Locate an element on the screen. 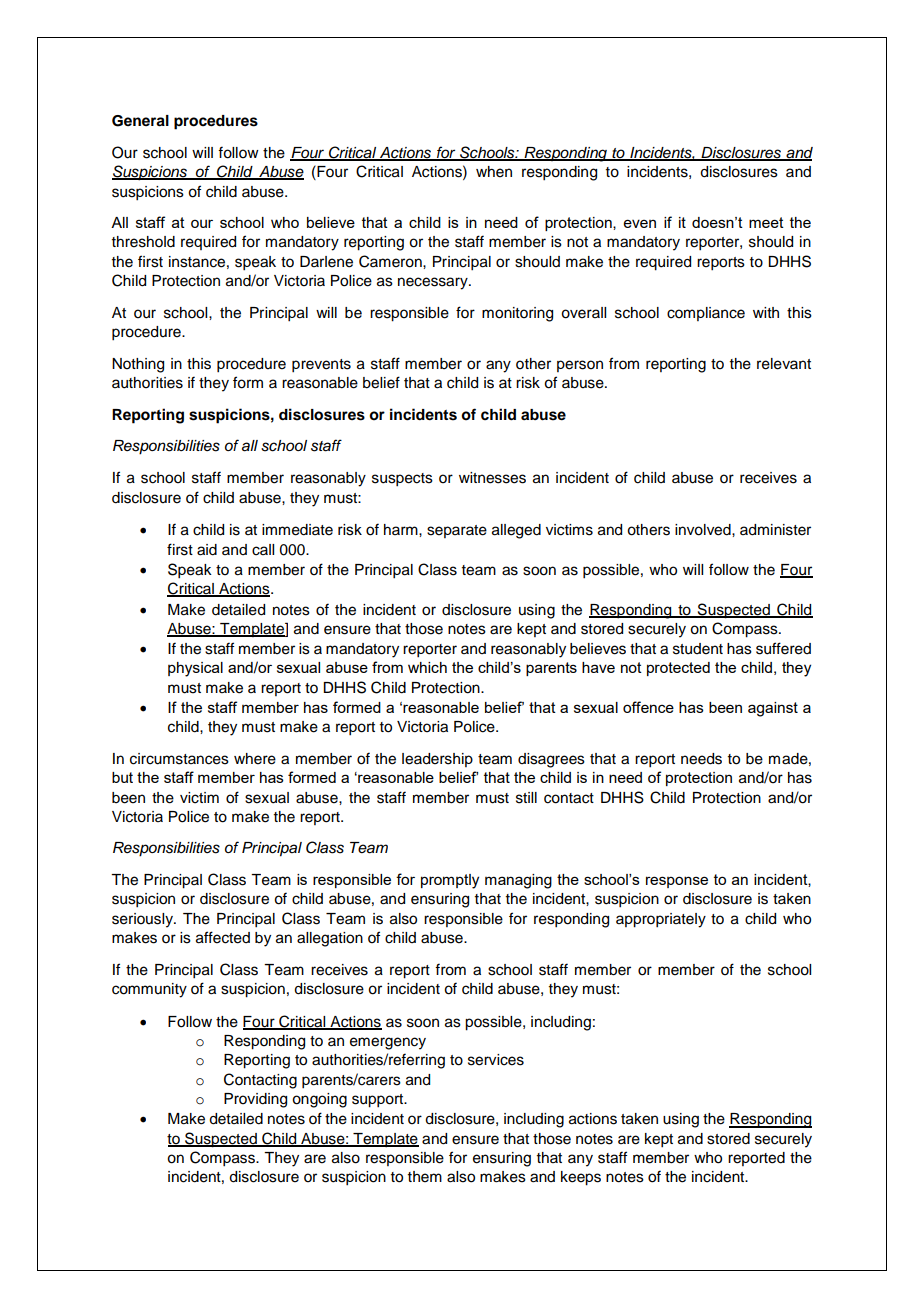 This screenshot has width=924, height=1308. meet is located at coordinates (766, 222).
